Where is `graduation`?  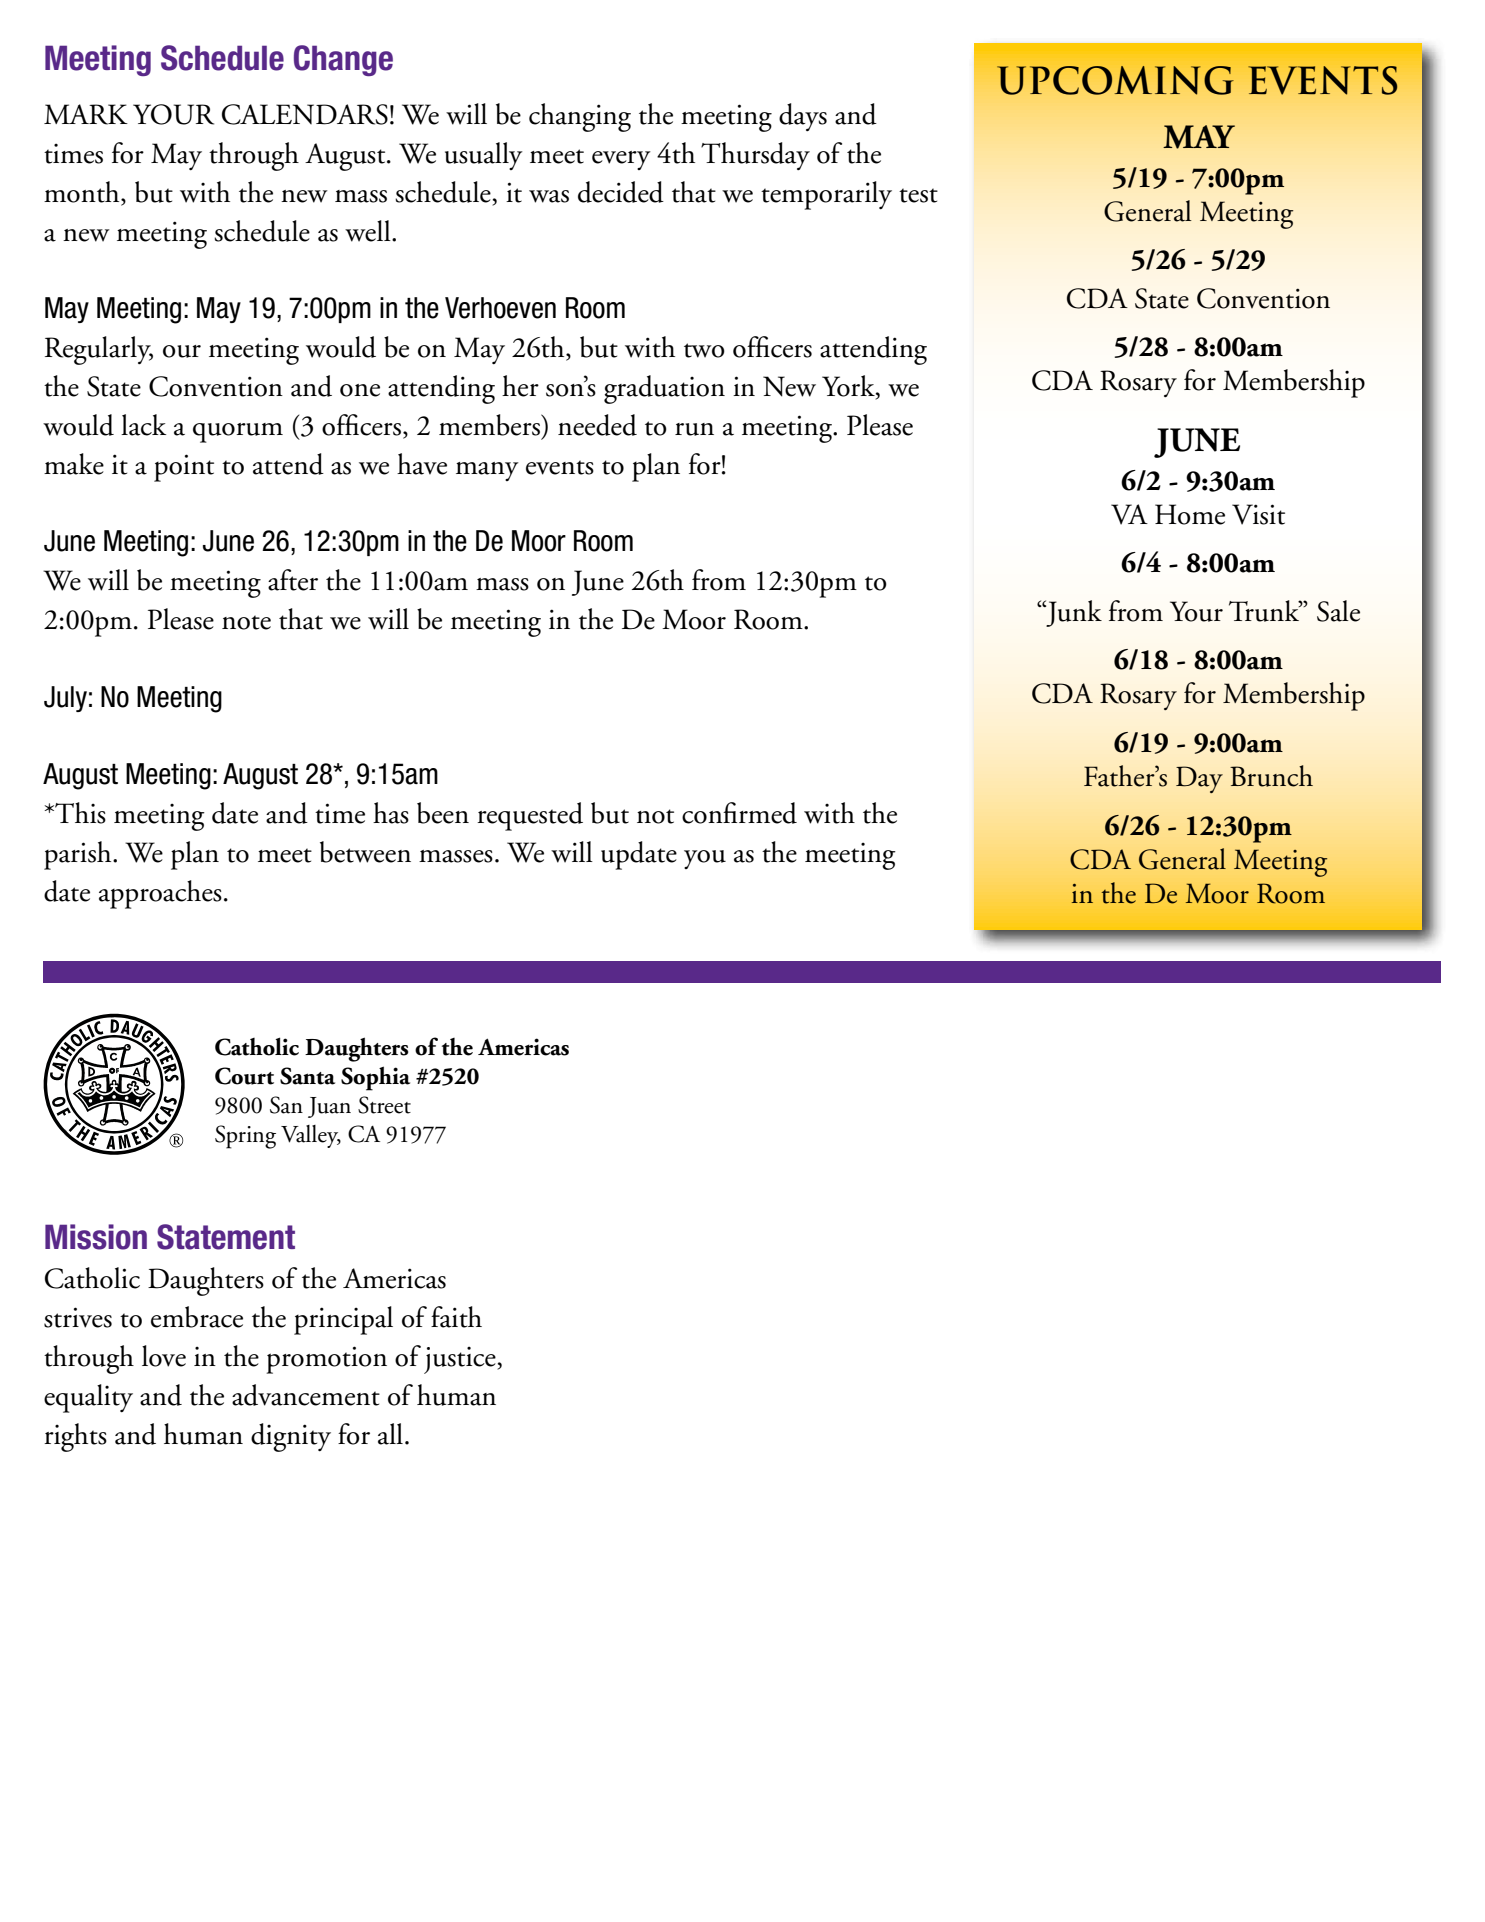 graduation is located at coordinates (664, 389).
